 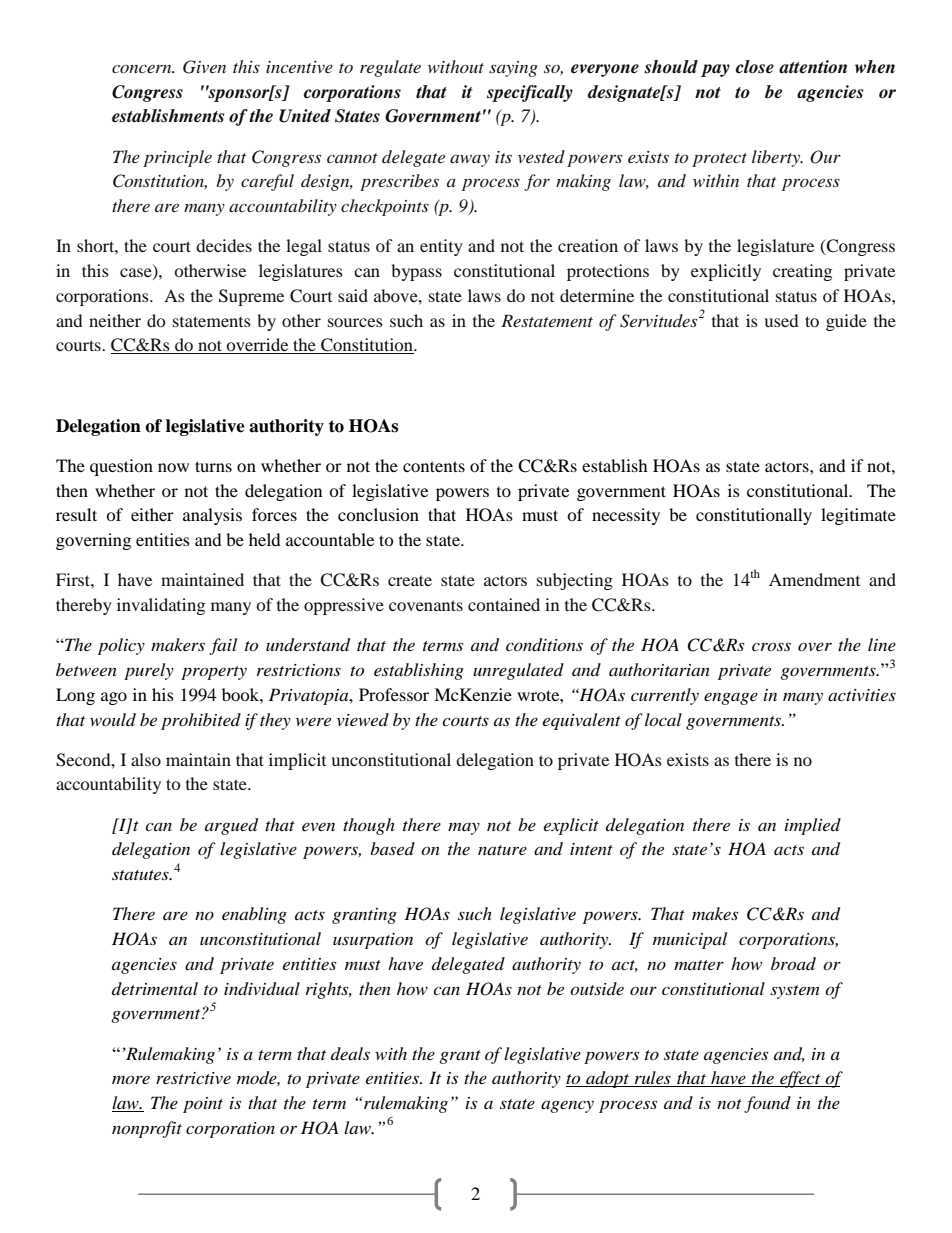 What do you see at coordinates (504, 604) in the screenshot?
I see `contained` at bounding box center [504, 604].
